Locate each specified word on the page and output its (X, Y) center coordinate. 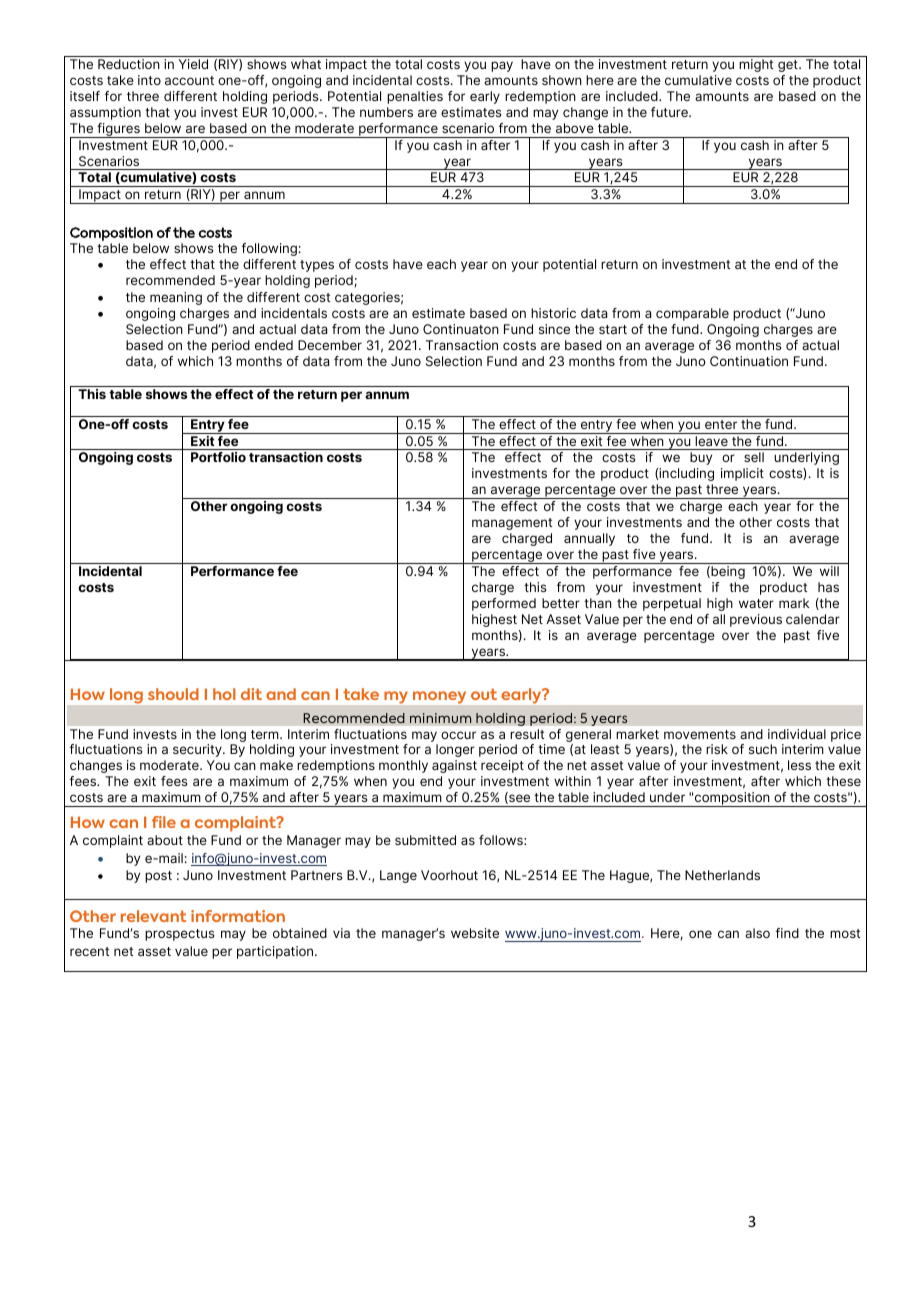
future (670, 112)
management (512, 524)
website (475, 933)
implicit (742, 474)
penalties (415, 97)
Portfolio (218, 457)
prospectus (179, 935)
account (189, 80)
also (757, 933)
